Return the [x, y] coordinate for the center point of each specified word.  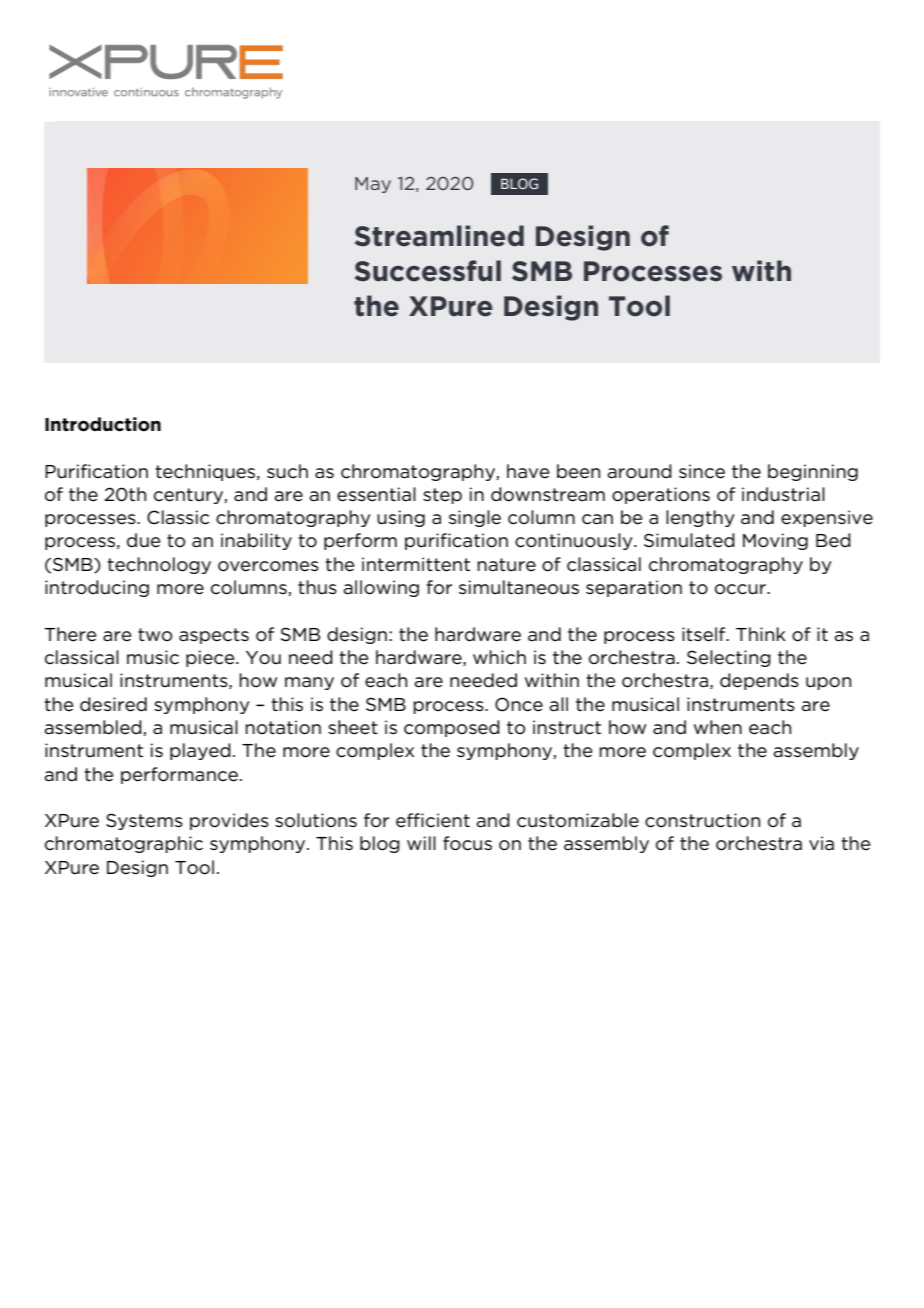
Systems [144, 821]
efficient [433, 820]
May [373, 185]
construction [702, 820]
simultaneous [519, 587]
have [528, 471]
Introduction [103, 424]
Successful [428, 271]
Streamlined [439, 236]
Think [761, 634]
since [702, 471]
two [155, 634]
